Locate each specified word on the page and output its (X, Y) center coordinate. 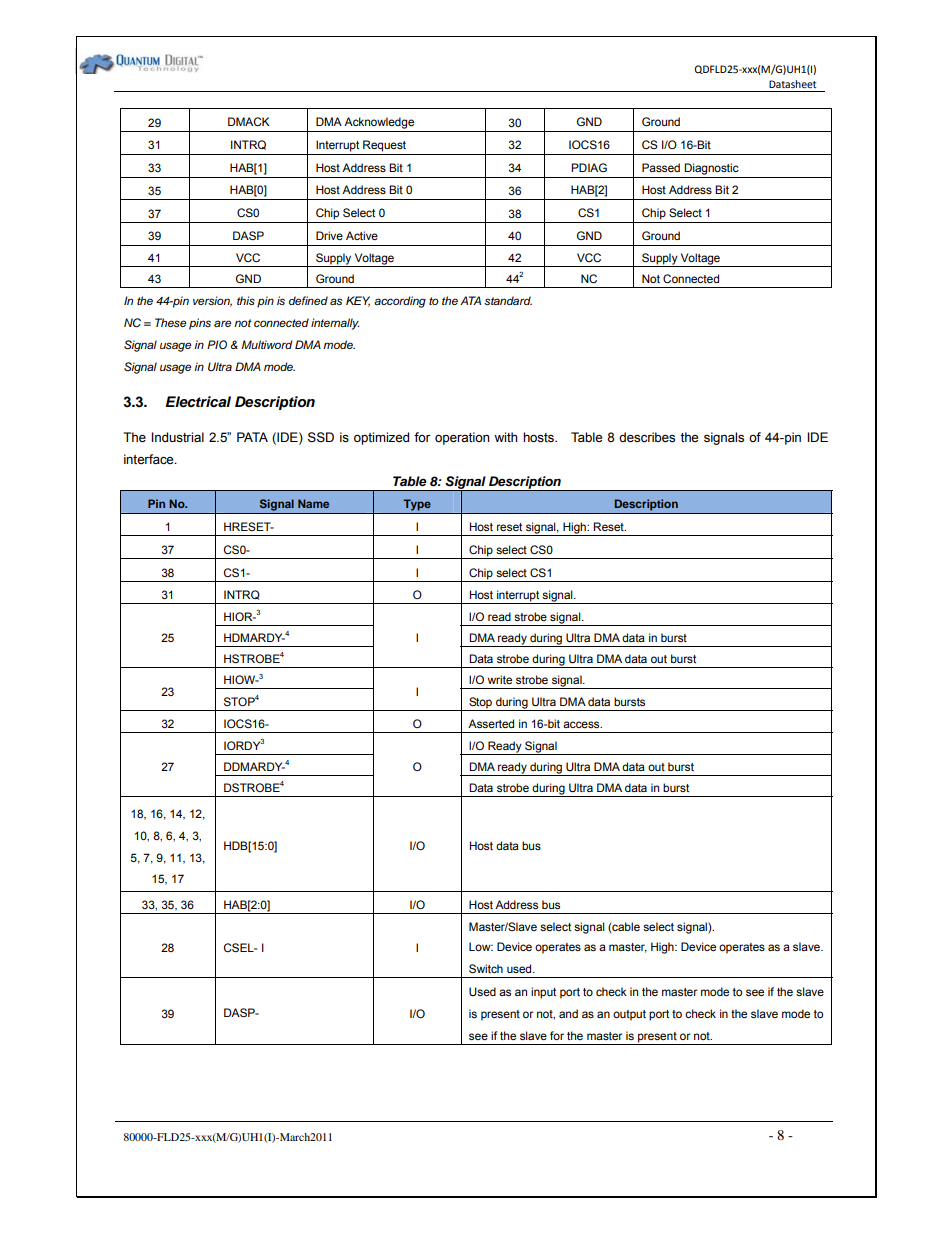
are (222, 323)
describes (647, 437)
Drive (329, 235)
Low (481, 946)
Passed (661, 167)
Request (384, 146)
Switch (486, 969)
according (400, 302)
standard (508, 300)
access (582, 724)
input (543, 993)
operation (462, 438)
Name (313, 503)
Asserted (491, 723)
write (499, 679)
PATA (252, 437)
